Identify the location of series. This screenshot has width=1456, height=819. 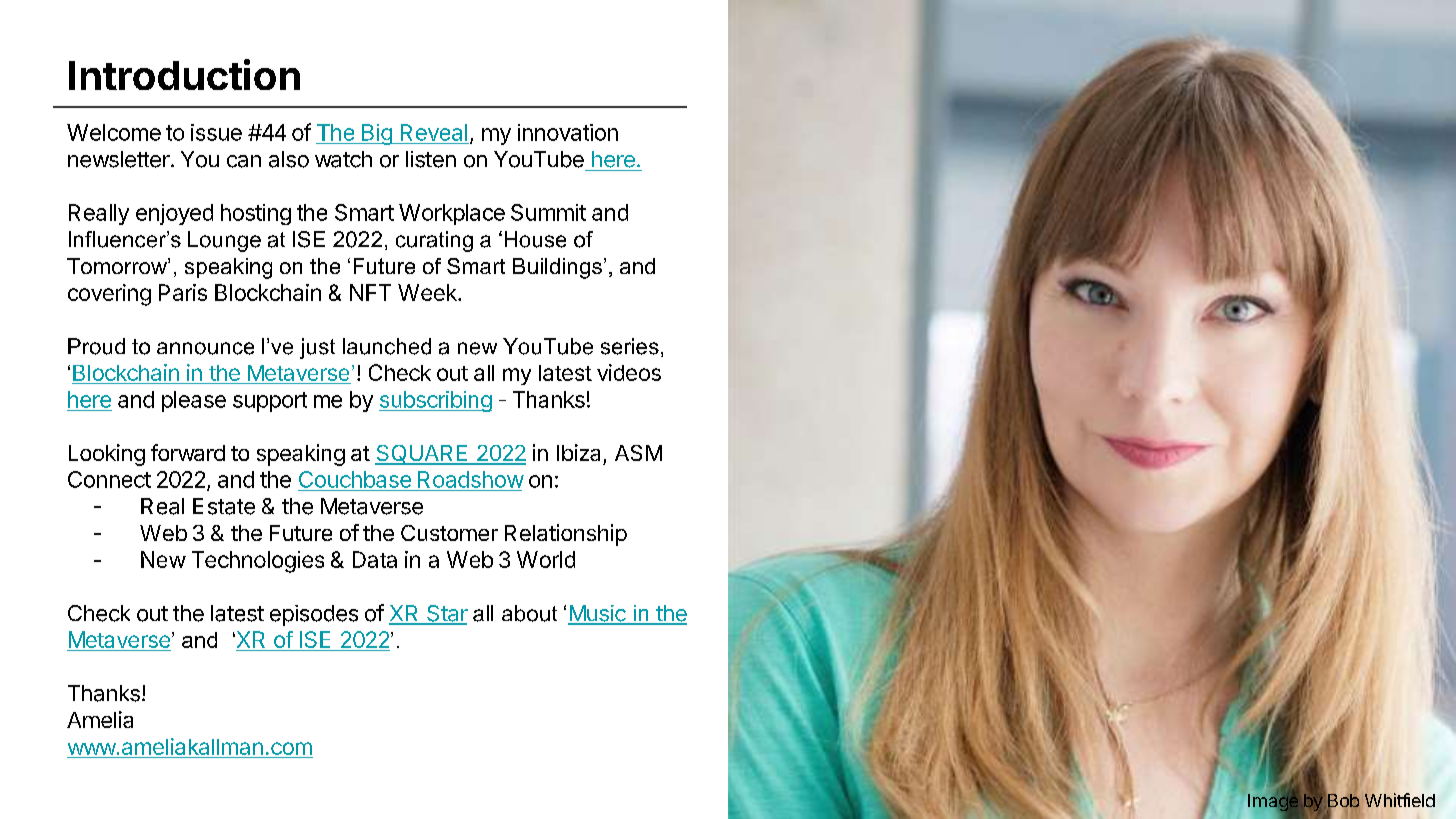
(630, 346).
